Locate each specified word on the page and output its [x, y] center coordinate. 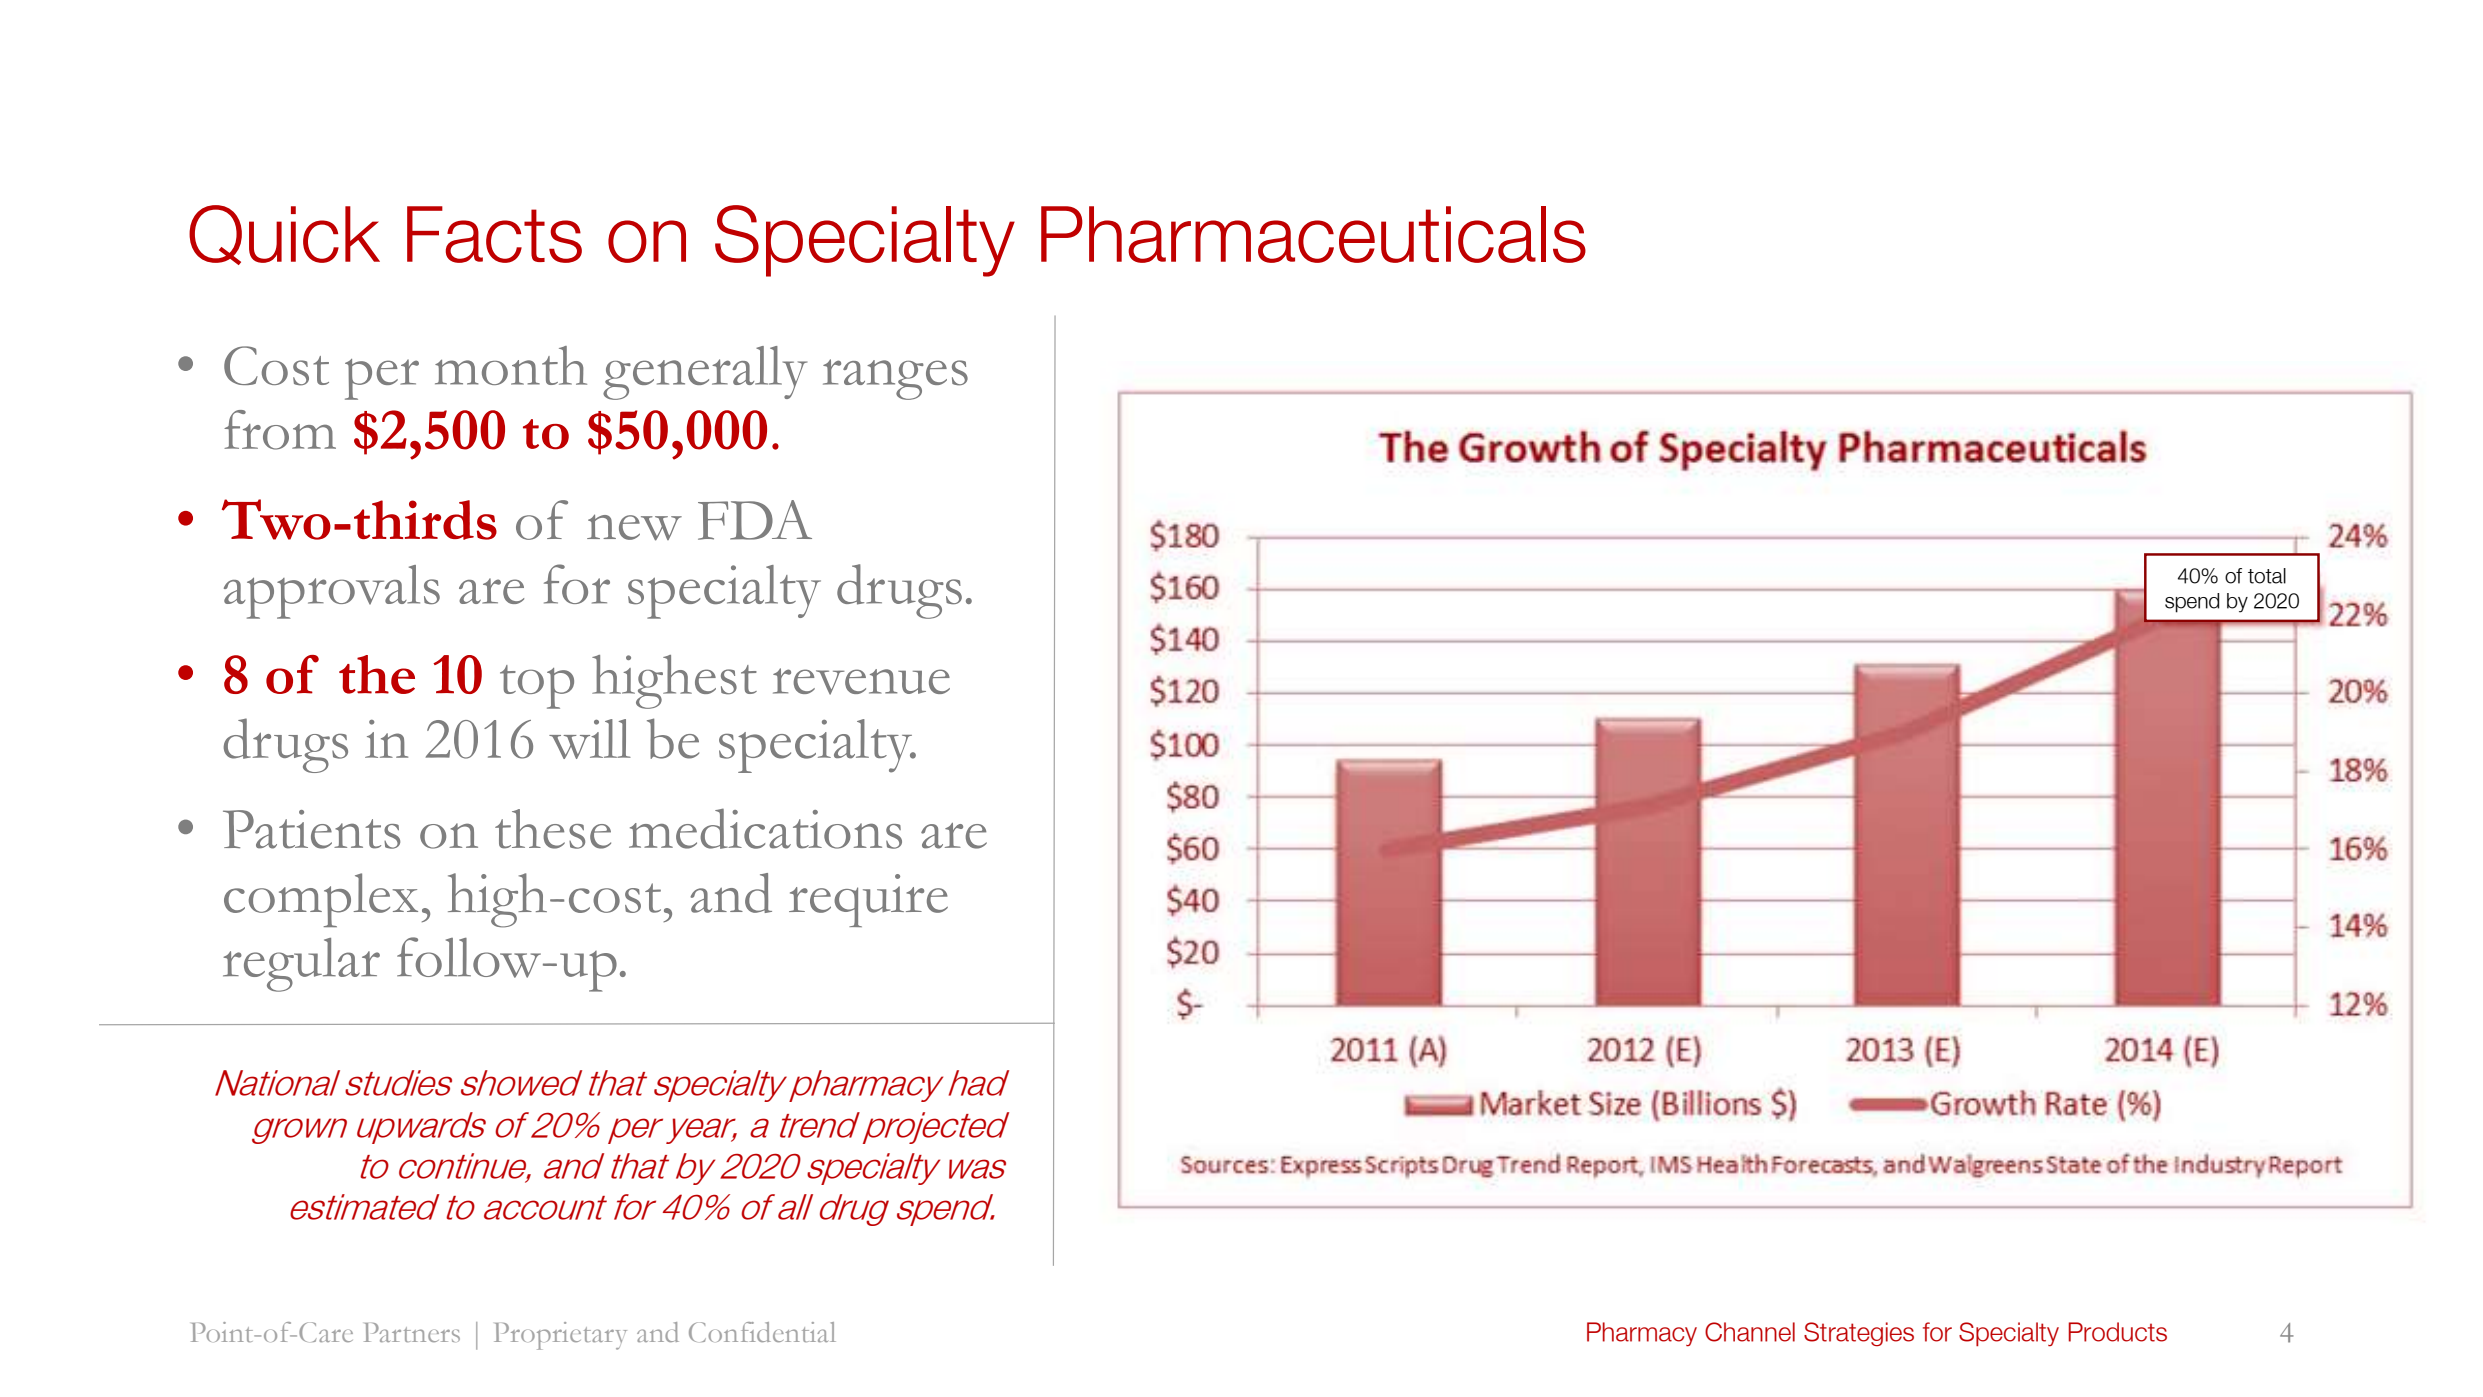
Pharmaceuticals [1313, 234]
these [553, 829]
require [868, 900]
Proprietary [560, 1336]
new [634, 527]
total [2267, 576]
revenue [861, 681]
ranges [895, 379]
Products [2118, 1332]
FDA [755, 520]
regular [301, 965]
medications [765, 828]
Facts [494, 234]
